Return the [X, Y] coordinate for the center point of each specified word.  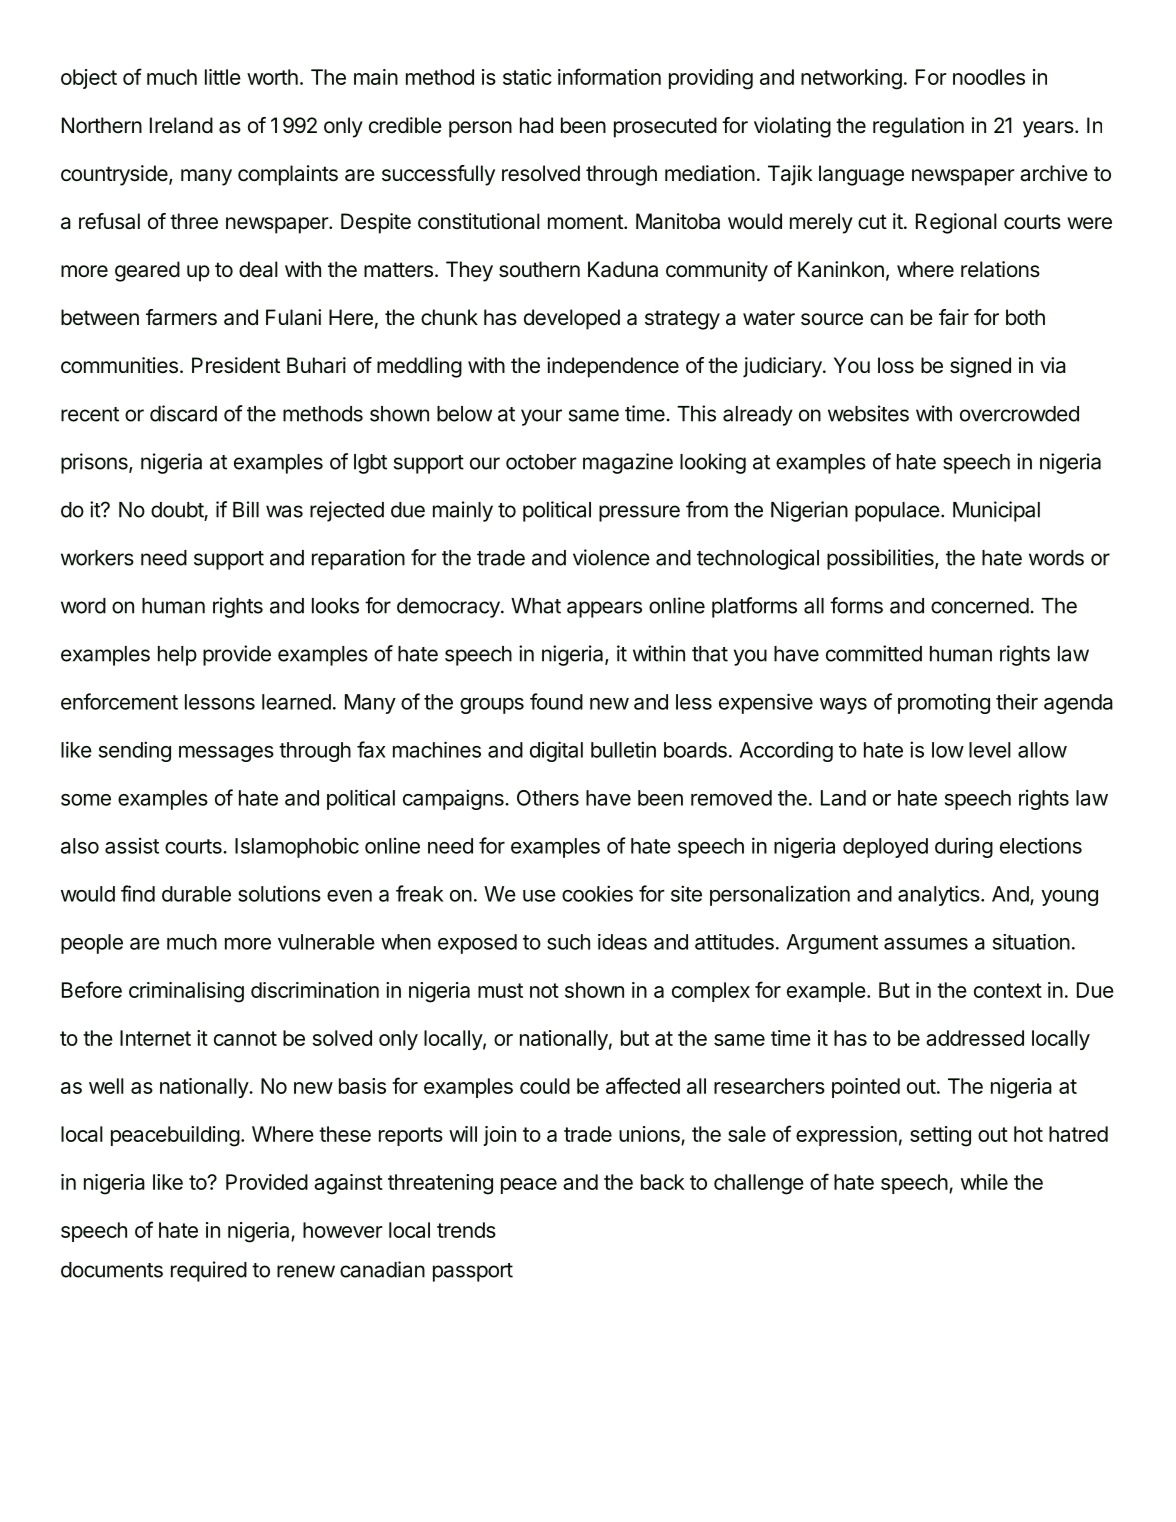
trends [466, 1230]
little [223, 77]
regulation [918, 127]
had [536, 125]
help [177, 656]
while [984, 1182]
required [209, 1271]
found [556, 701]
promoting [944, 703]
